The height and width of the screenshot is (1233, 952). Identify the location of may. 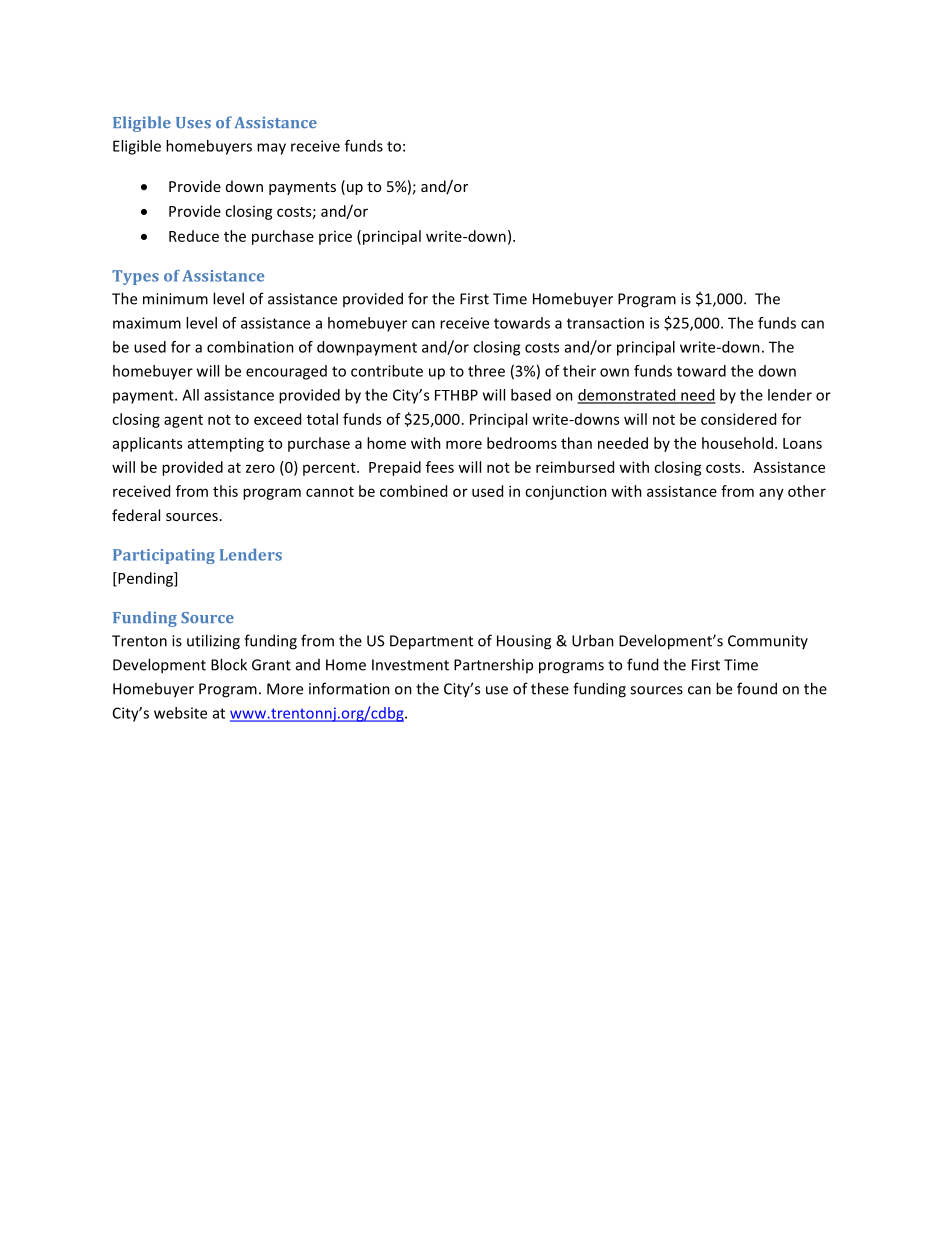
(271, 149).
